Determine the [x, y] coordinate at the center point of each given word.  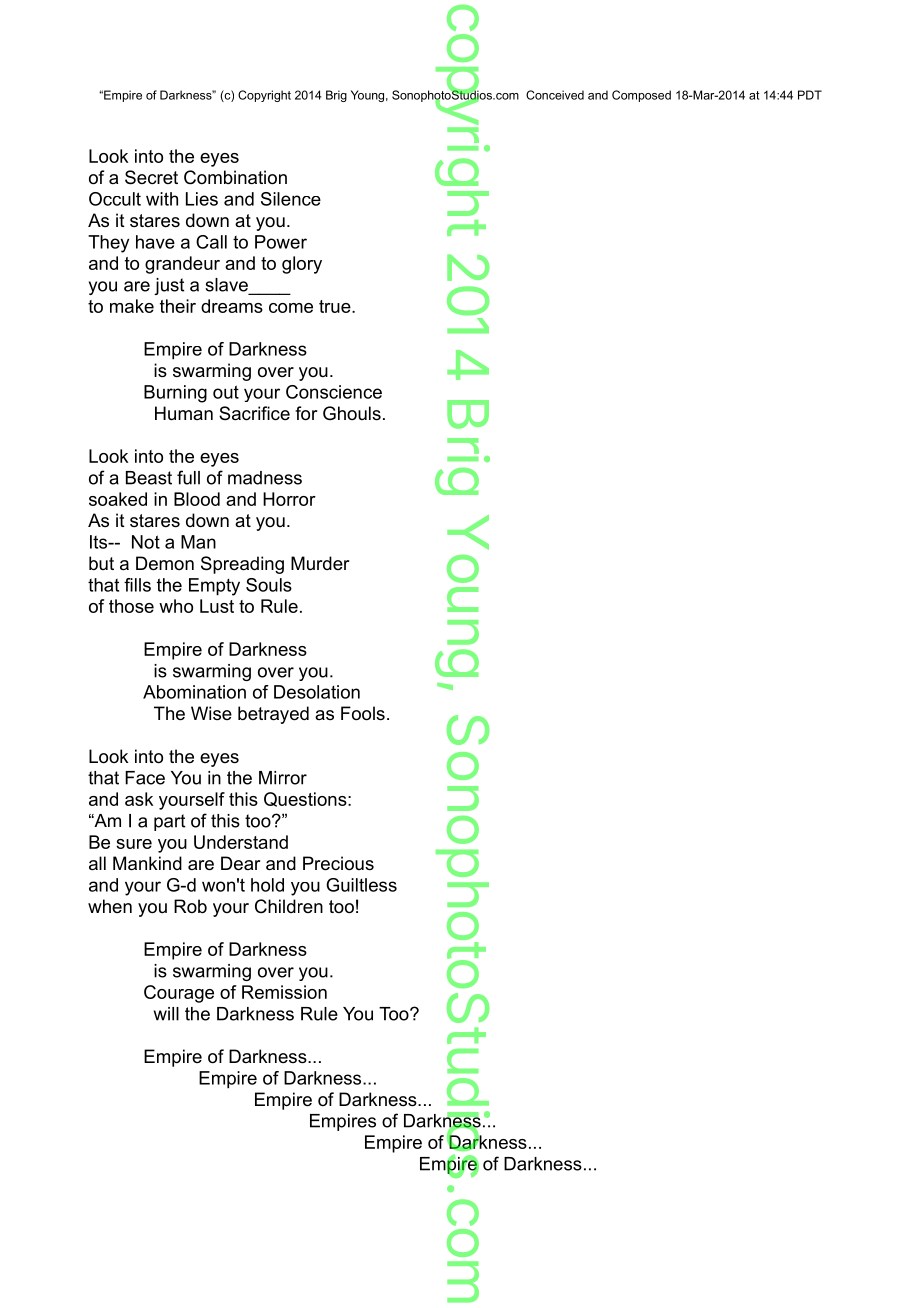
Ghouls [352, 413]
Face [145, 778]
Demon [165, 563]
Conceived [555, 95]
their [178, 306]
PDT [810, 95]
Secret [151, 177]
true [336, 306]
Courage [179, 994]
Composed [641, 96]
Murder [320, 563]
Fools [363, 713]
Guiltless [361, 885]
